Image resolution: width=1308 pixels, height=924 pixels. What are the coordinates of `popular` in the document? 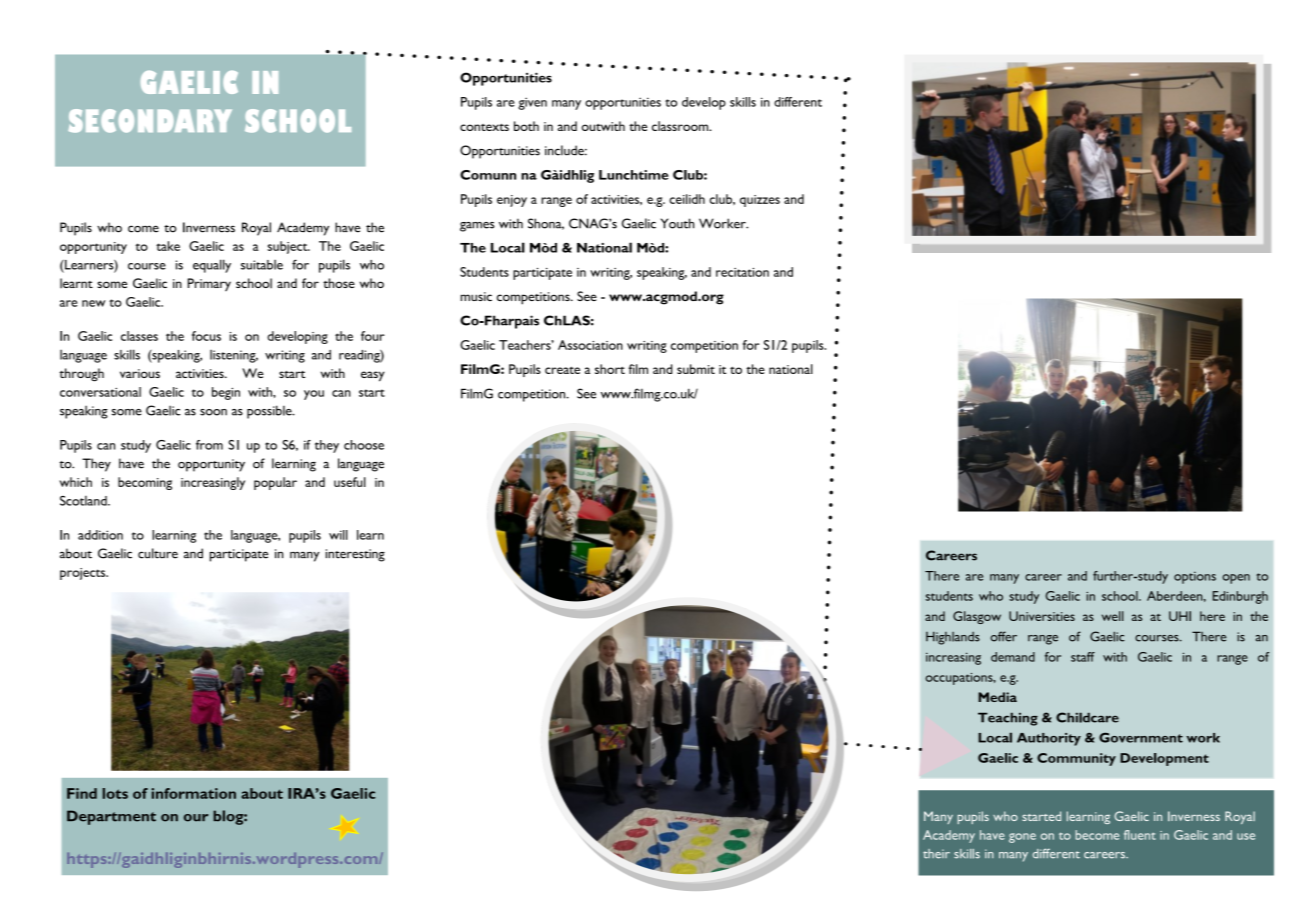 It's located at (275, 483).
